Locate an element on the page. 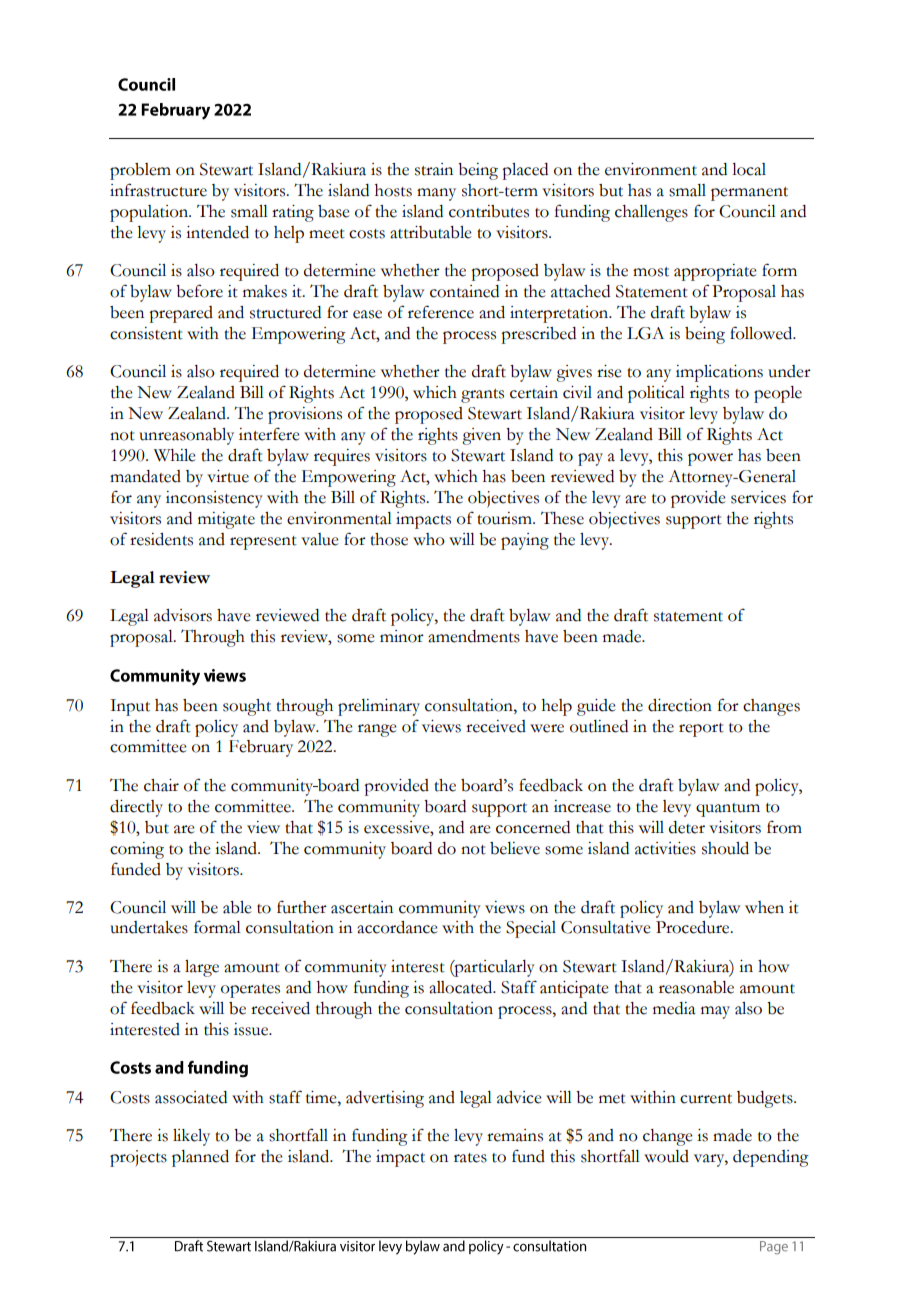  intended is located at coordinates (217, 232).
